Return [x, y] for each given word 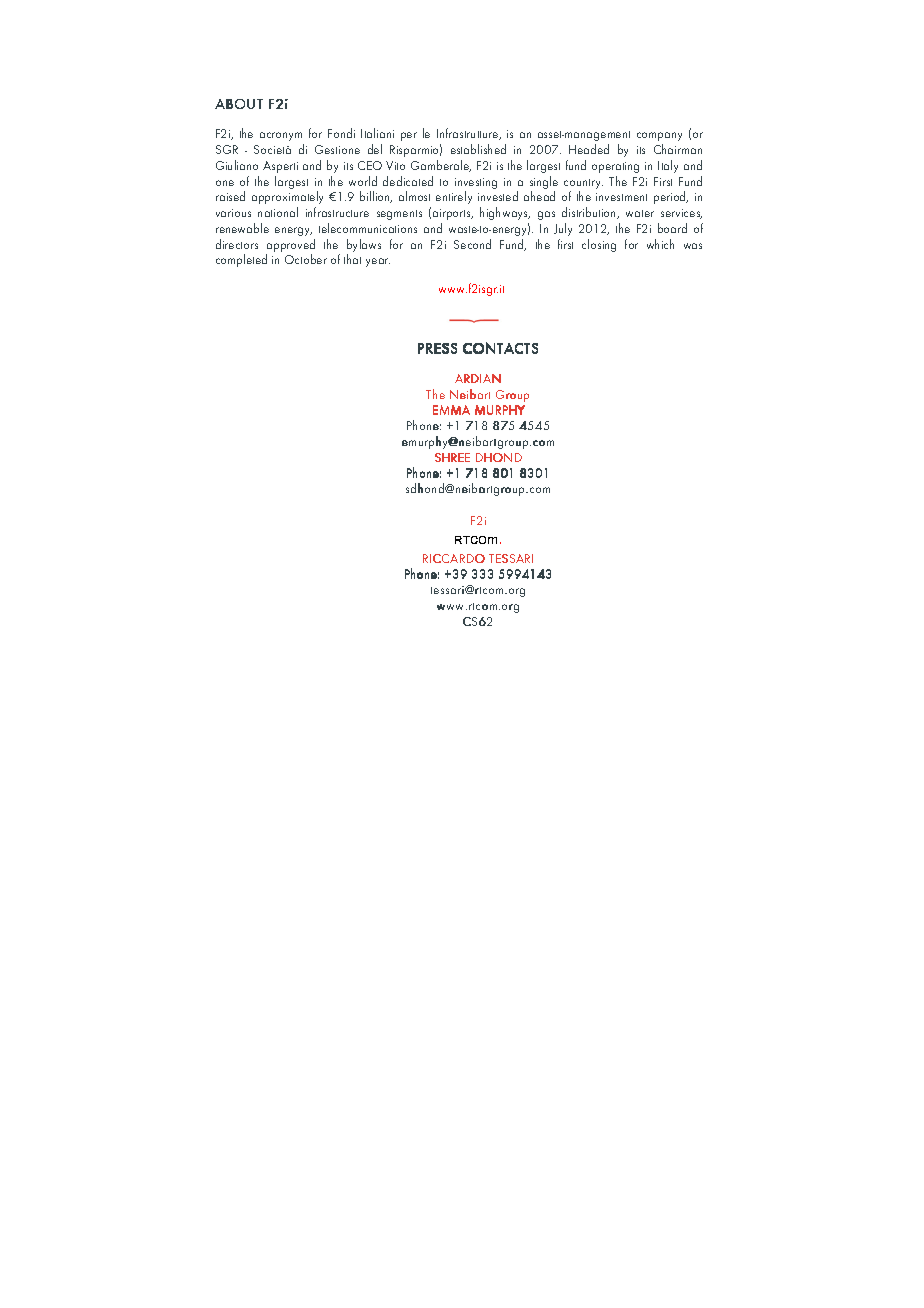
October [306, 259]
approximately [287, 197]
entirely [454, 197]
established [478, 149]
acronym [281, 136]
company [659, 136]
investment [621, 197]
